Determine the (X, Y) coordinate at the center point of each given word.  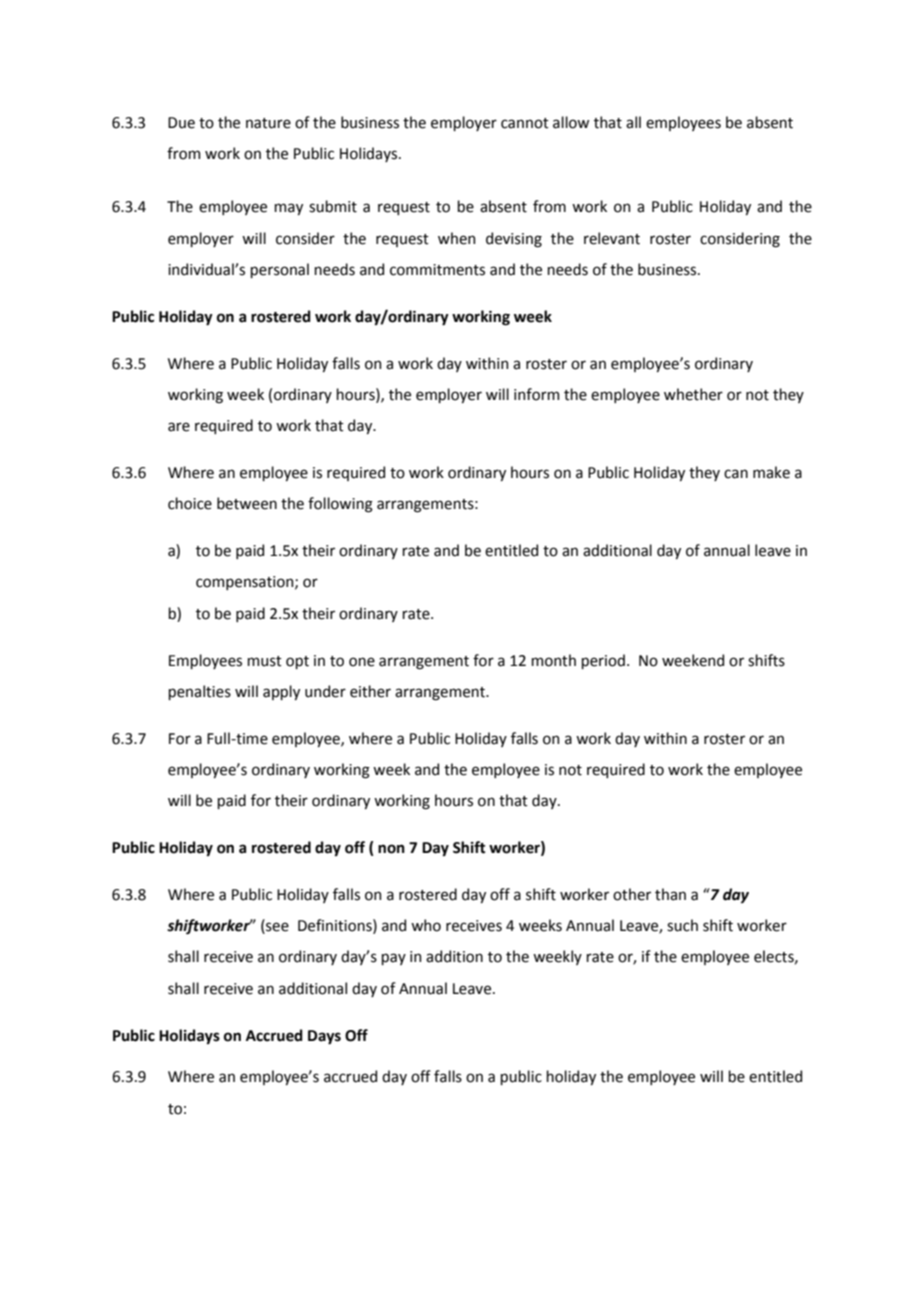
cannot (525, 123)
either (370, 691)
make (771, 472)
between (247, 503)
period (603, 661)
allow (571, 122)
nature (268, 123)
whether (693, 394)
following (340, 505)
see (276, 928)
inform (536, 394)
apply (281, 692)
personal (279, 270)
